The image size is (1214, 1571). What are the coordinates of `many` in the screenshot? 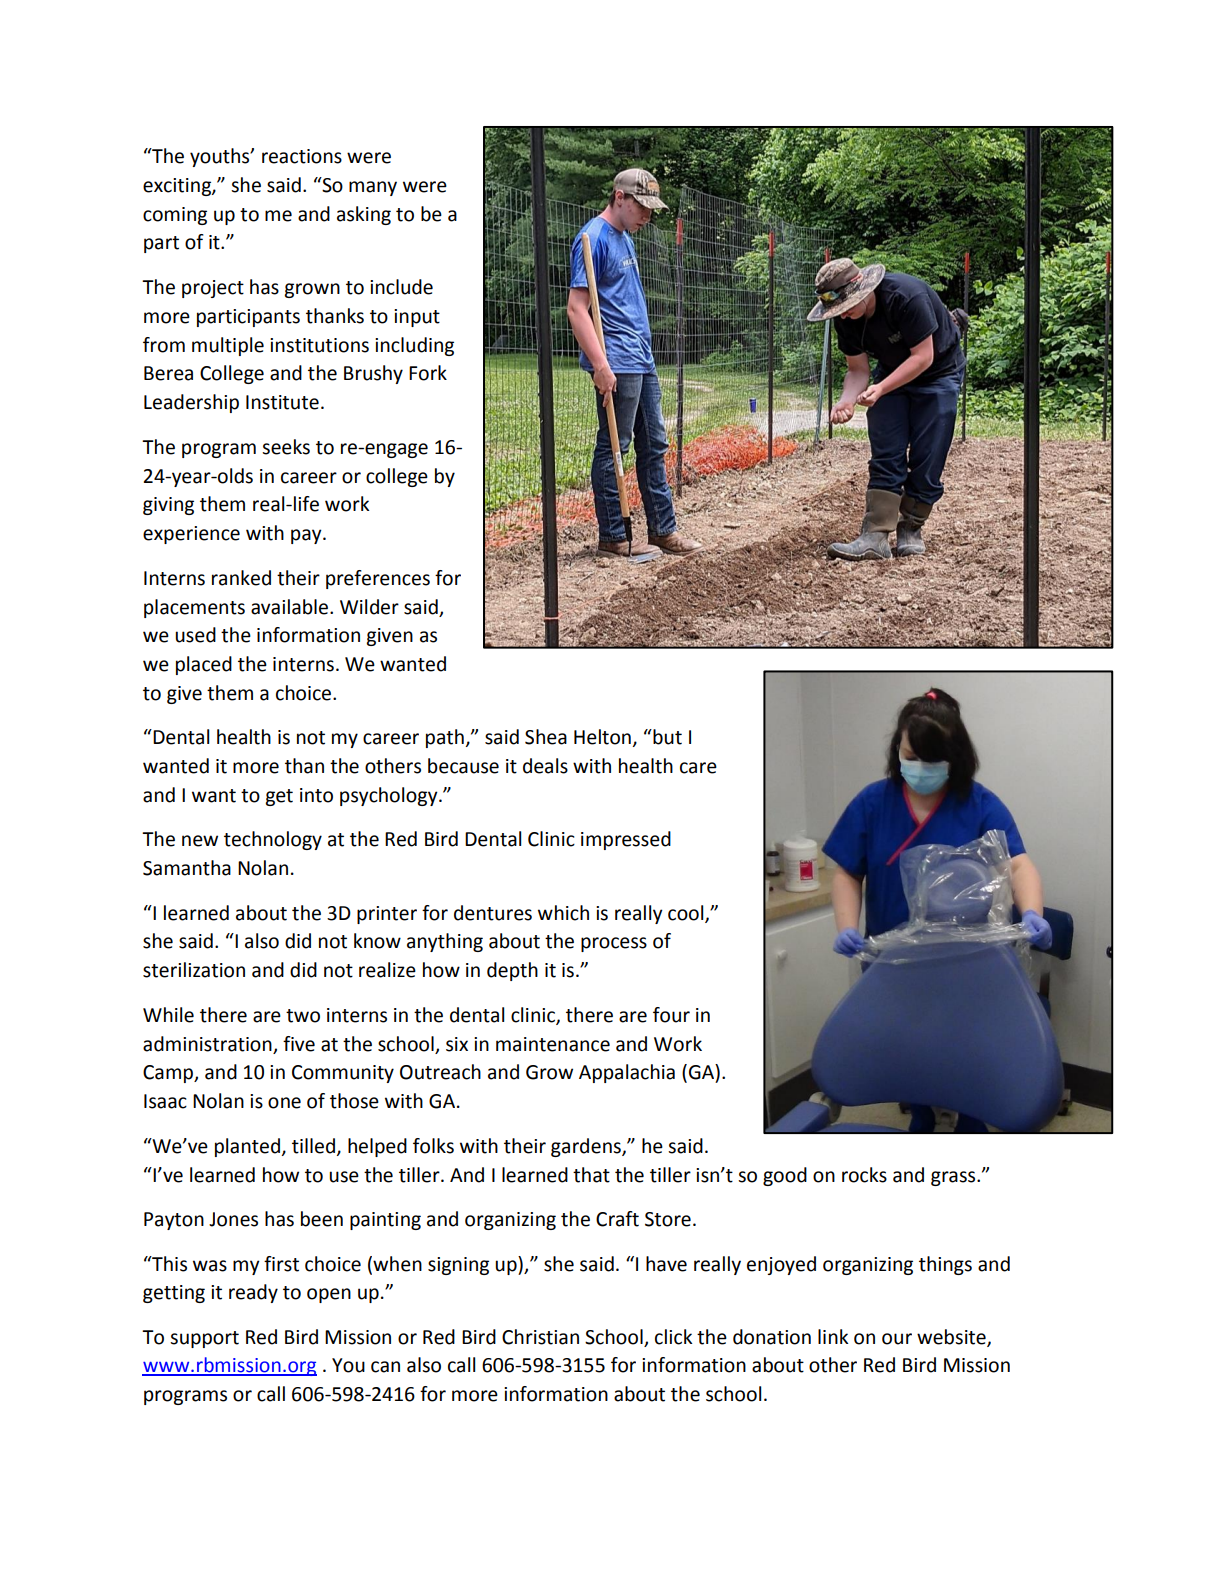 It's located at (373, 188).
